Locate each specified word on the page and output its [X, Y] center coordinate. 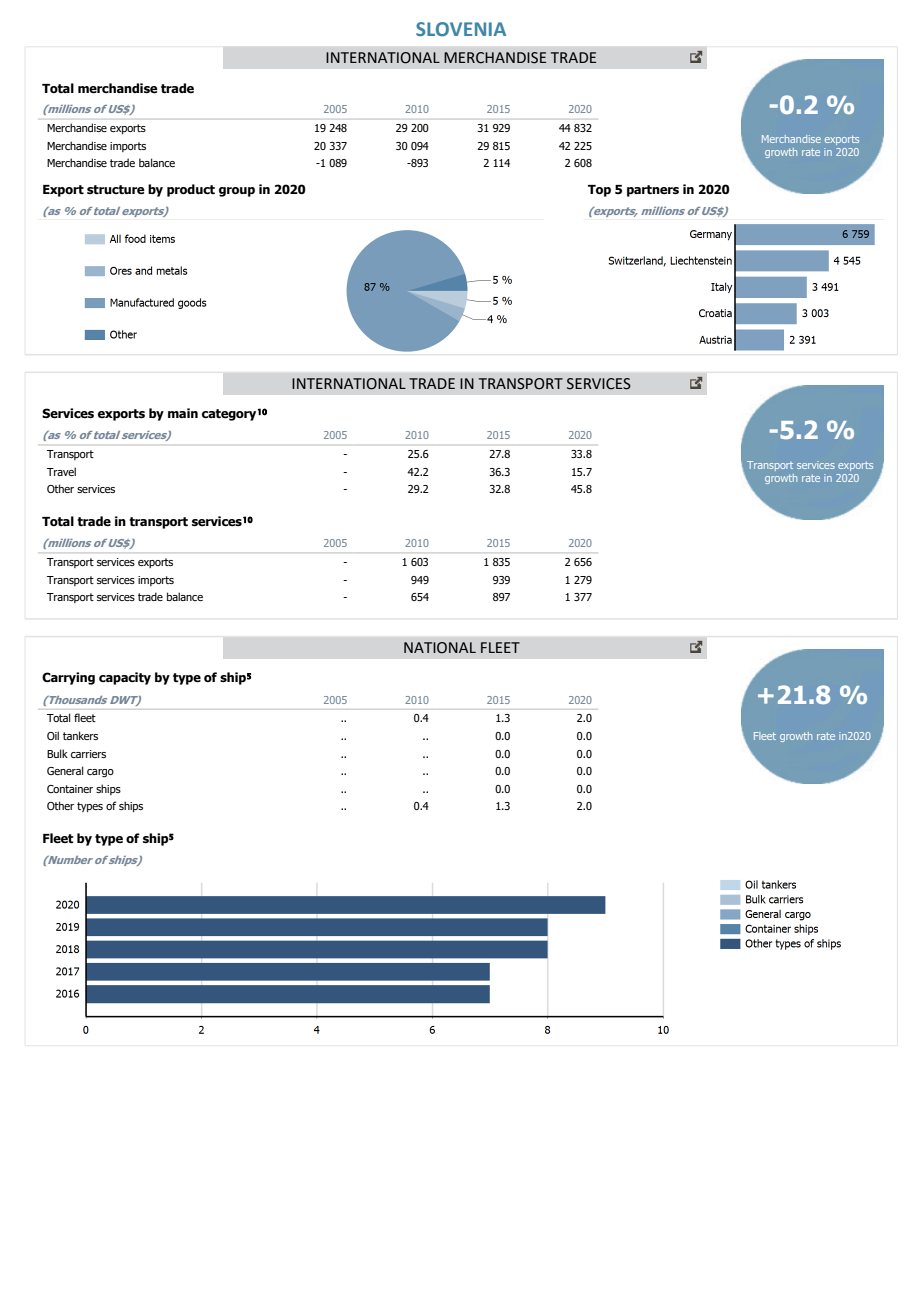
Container [70, 789]
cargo [100, 773]
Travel [61, 471]
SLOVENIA [461, 29]
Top [599, 191]
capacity [125, 678]
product [191, 190]
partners [653, 191]
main [183, 413]
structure [116, 190]
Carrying [68, 678]
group [237, 192]
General [65, 770]
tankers [80, 735]
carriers [88, 754]
